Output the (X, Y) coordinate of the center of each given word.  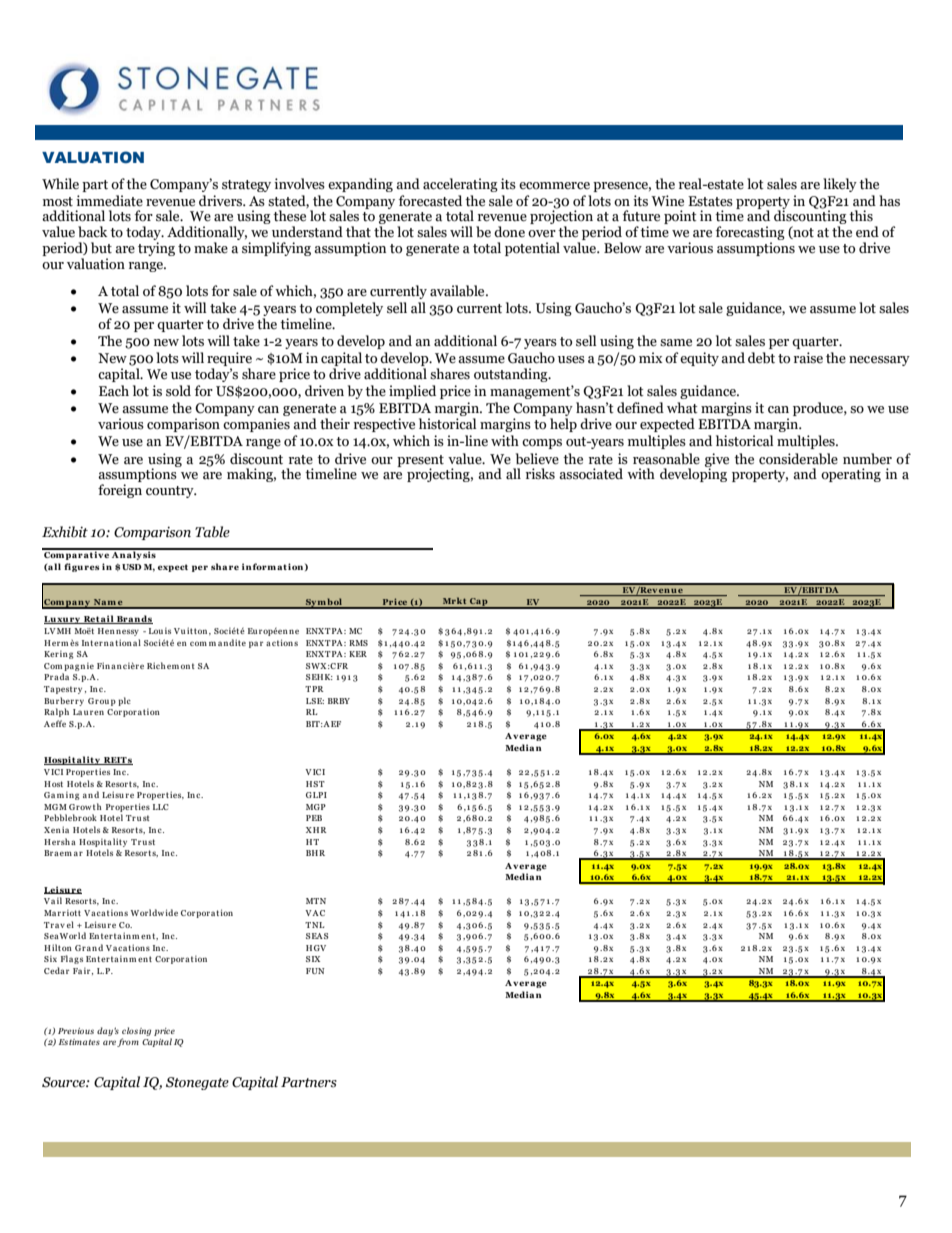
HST (315, 784)
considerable (798, 459)
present (420, 462)
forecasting (750, 234)
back (92, 232)
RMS (358, 643)
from (128, 1042)
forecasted (430, 201)
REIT (115, 761)
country (171, 492)
